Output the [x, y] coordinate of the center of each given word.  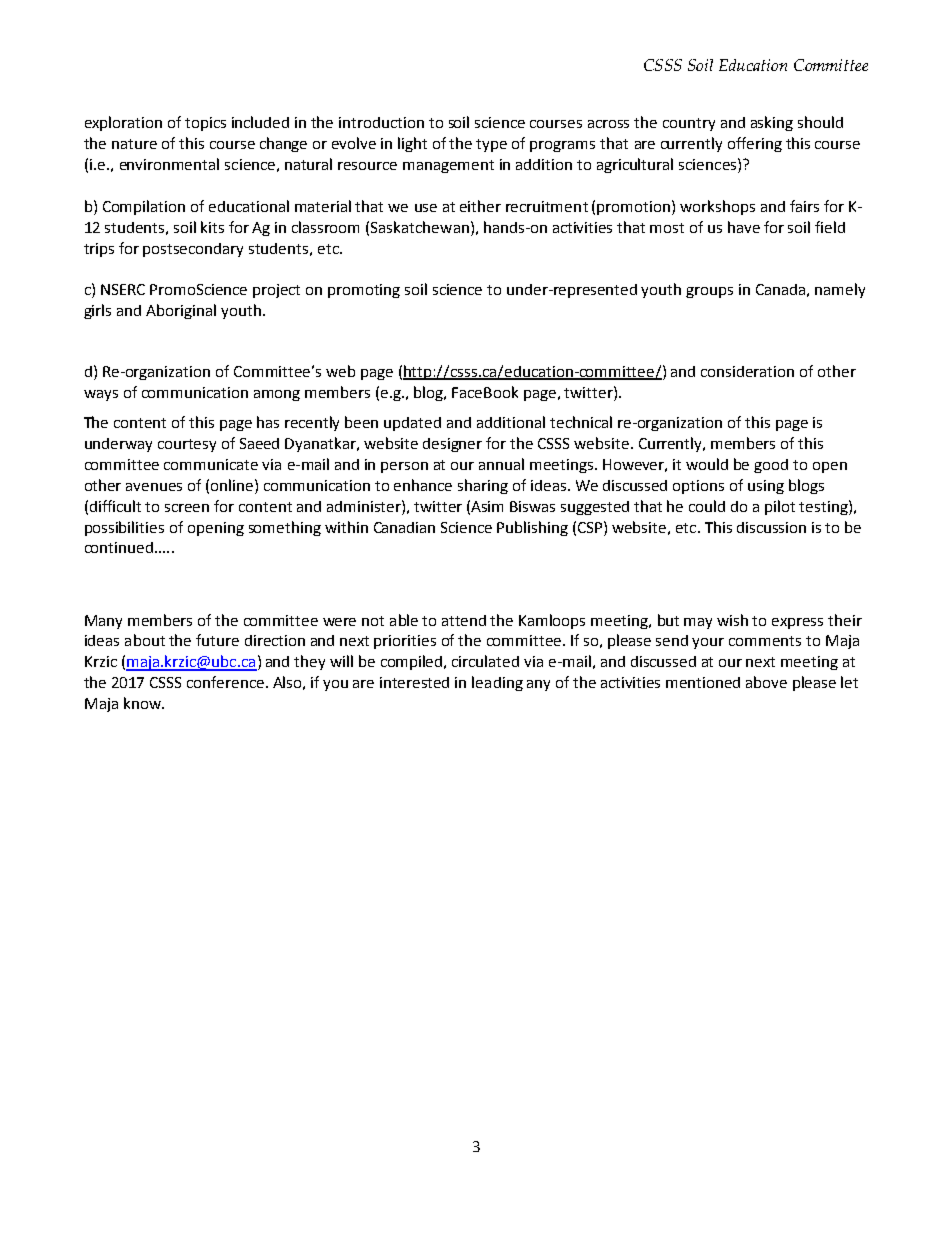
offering [755, 144]
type [491, 145]
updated [412, 424]
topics [205, 124]
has [268, 422]
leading [497, 683]
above [766, 682]
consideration [747, 371]
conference [225, 682]
